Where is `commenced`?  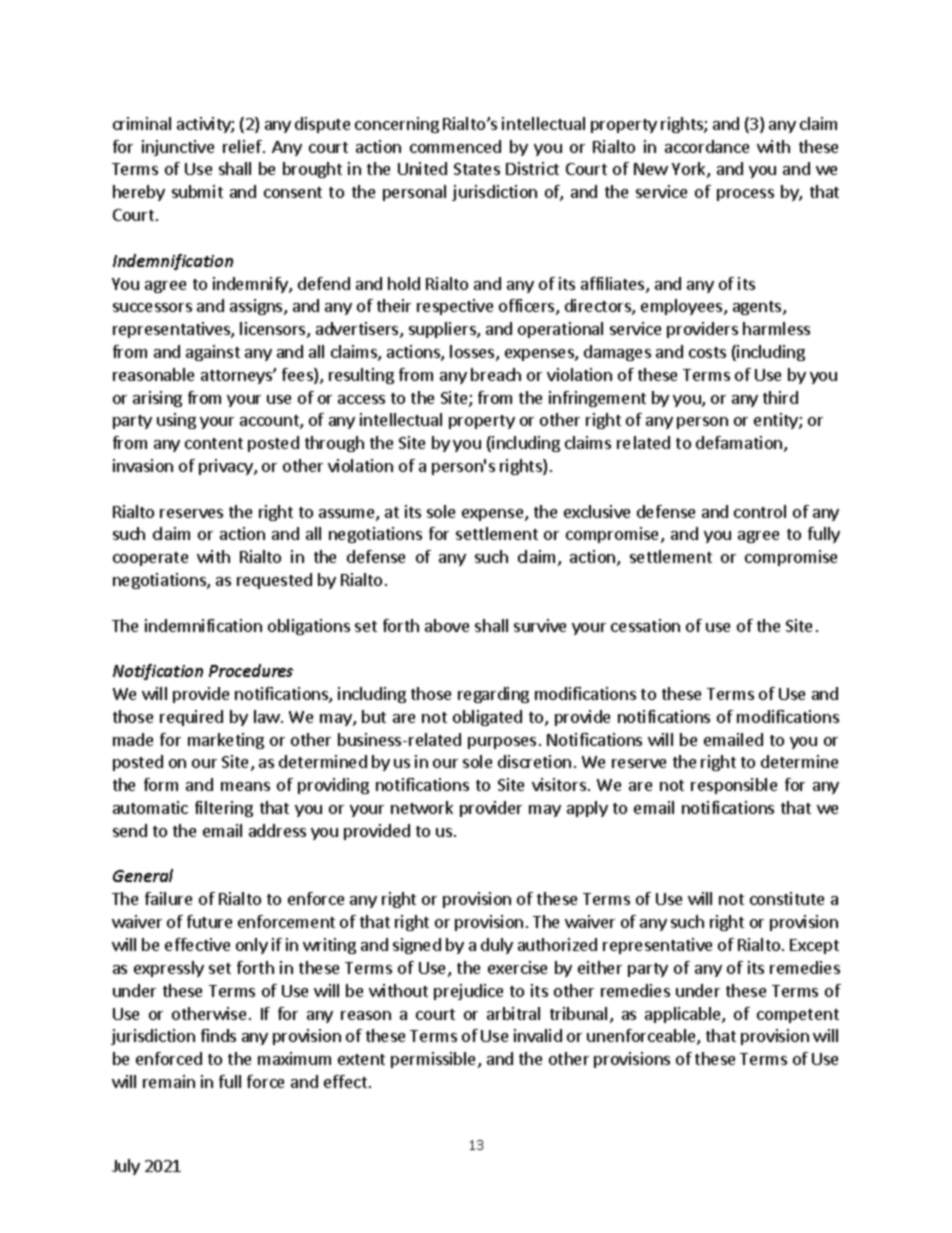
commenced is located at coordinates (455, 146).
